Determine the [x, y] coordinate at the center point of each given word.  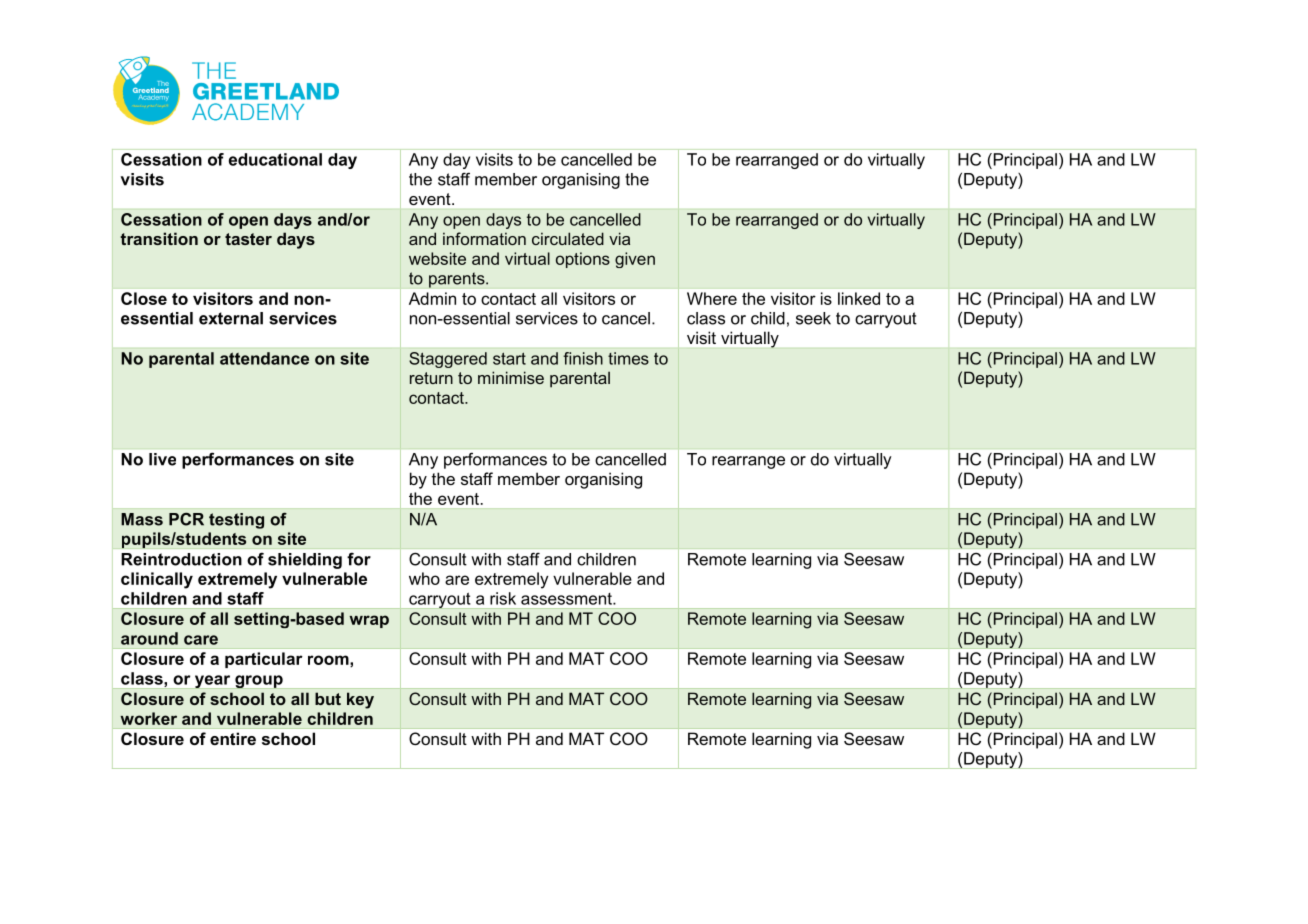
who [424, 578]
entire [233, 738]
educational [275, 159]
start [509, 359]
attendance [264, 358]
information [484, 238]
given [635, 260]
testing [236, 521]
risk [503, 598]
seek [813, 318]
